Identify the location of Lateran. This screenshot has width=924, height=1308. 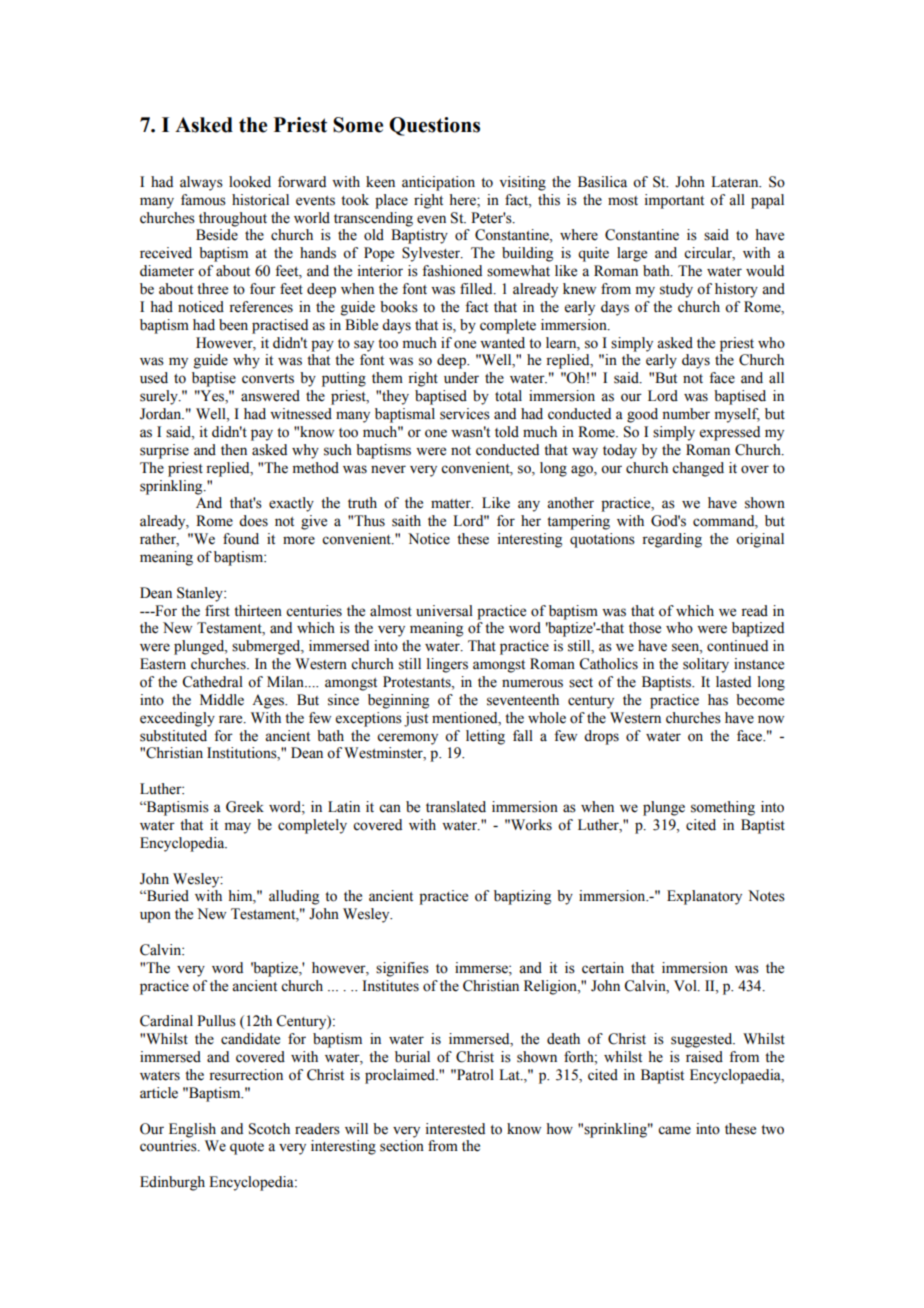
(736, 182).
